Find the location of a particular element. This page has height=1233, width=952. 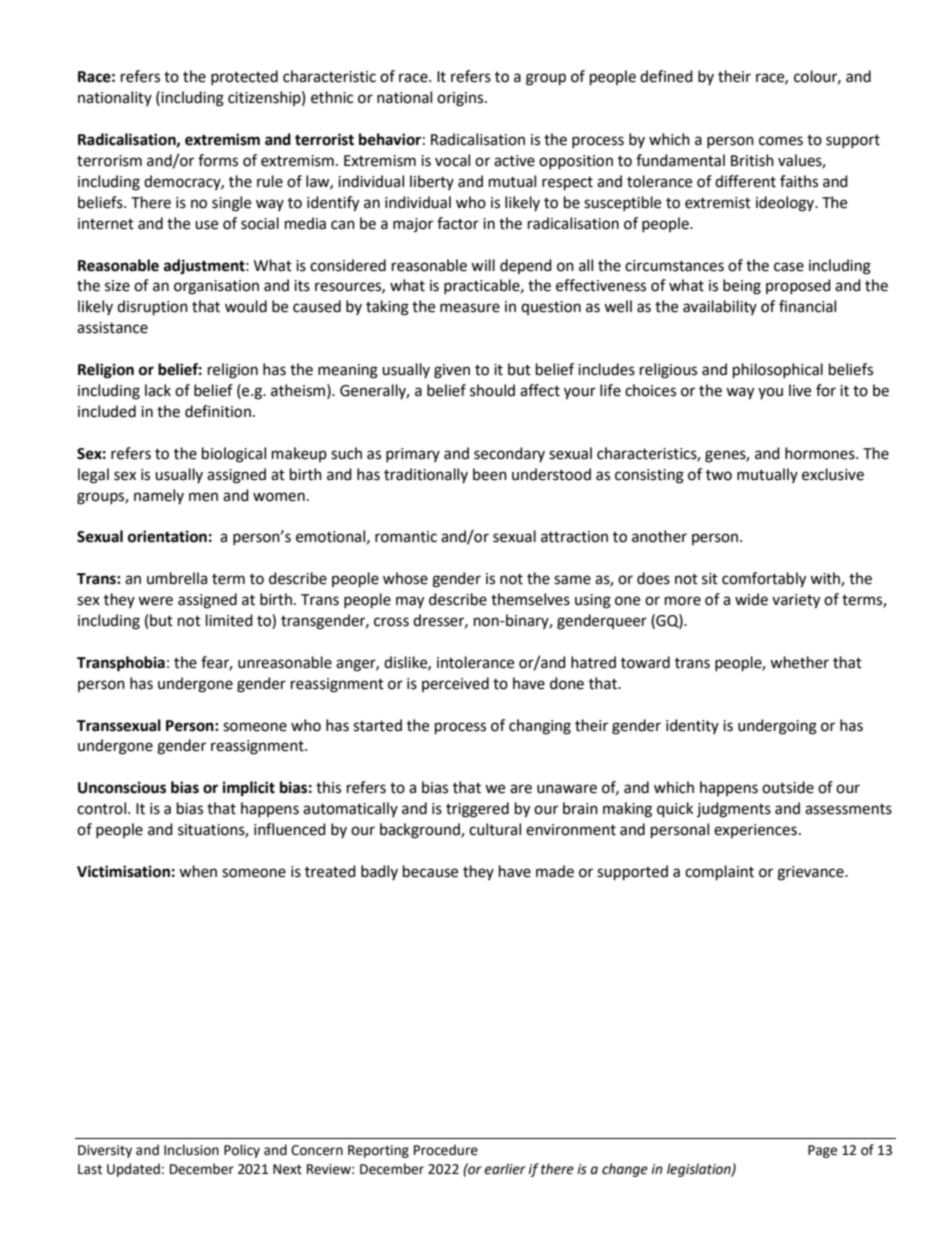

triggered is located at coordinates (477, 810).
